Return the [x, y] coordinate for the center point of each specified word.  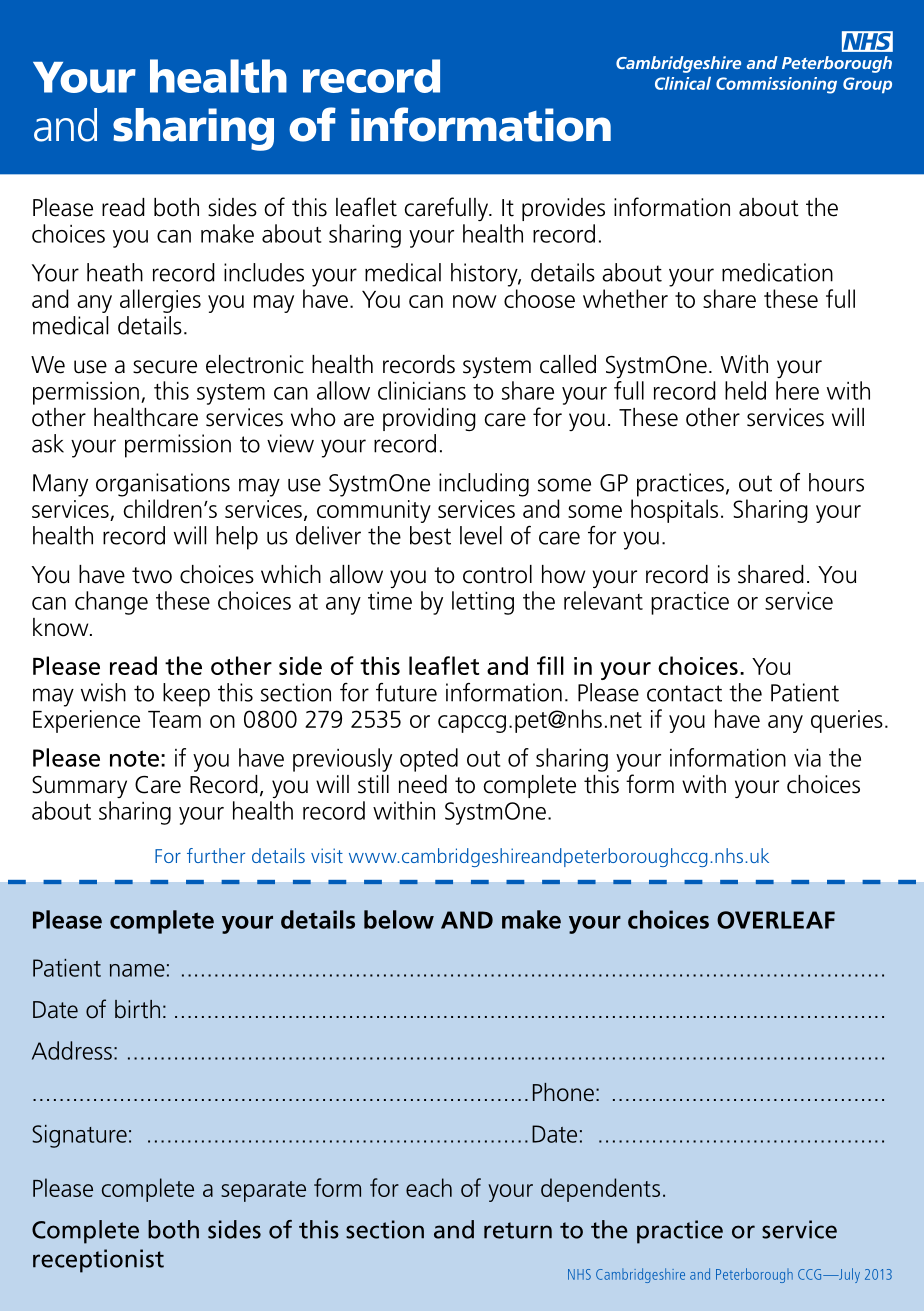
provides [563, 209]
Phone [563, 1092]
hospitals [674, 511]
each [429, 1187]
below [399, 919]
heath [115, 272]
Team [174, 719]
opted [429, 760]
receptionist [98, 1261]
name [137, 970]
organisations [163, 485]
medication [777, 272]
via [807, 758]
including [484, 485]
